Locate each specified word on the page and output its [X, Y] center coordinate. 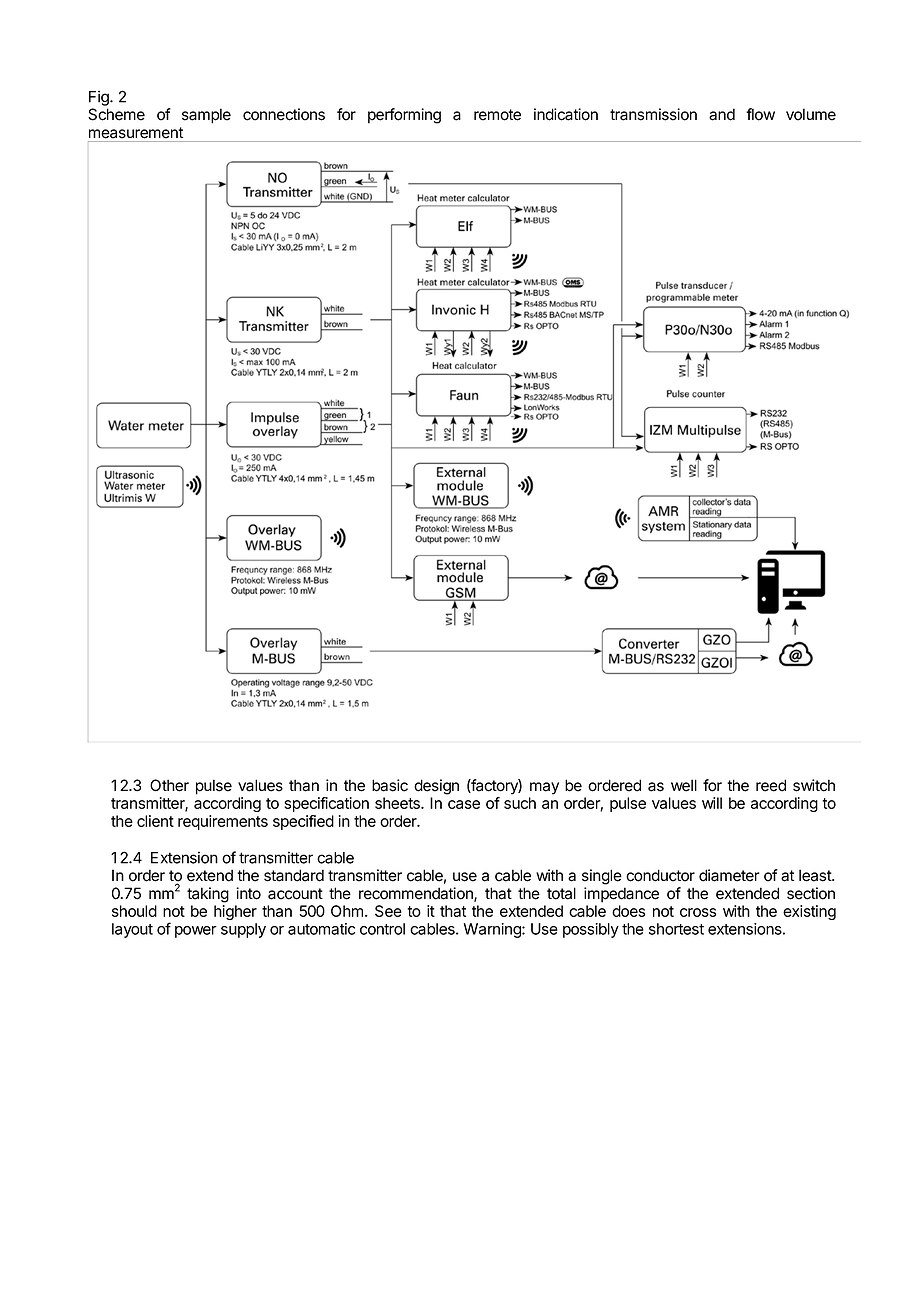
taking [208, 895]
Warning [493, 930]
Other [169, 785]
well [684, 785]
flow [760, 114]
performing [404, 116]
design [436, 787]
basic [390, 785]
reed [771, 785]
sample [206, 116]
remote [497, 115]
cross [698, 912]
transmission [653, 114]
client [155, 821]
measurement [136, 133]
